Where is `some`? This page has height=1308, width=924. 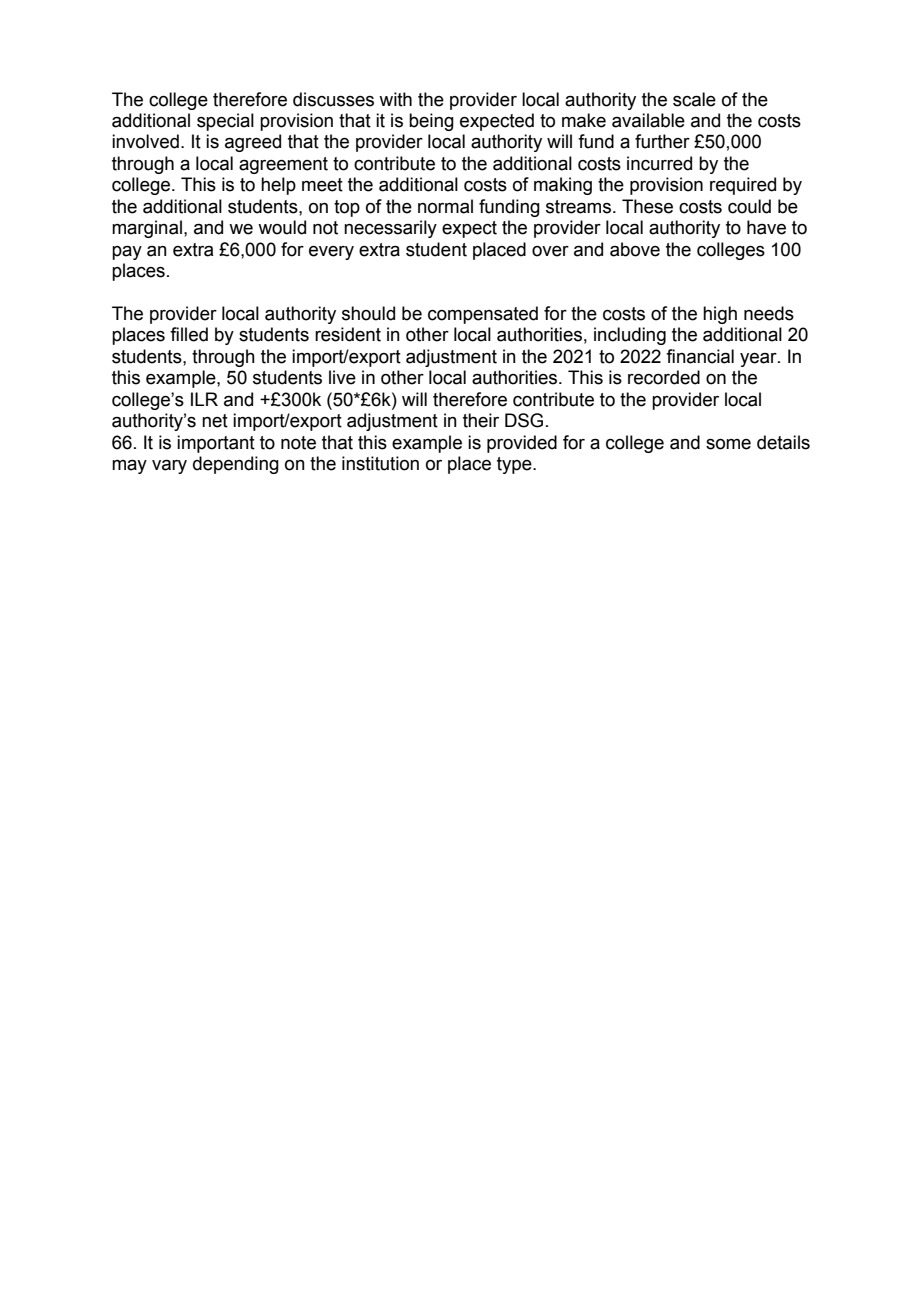 some is located at coordinates (728, 444).
